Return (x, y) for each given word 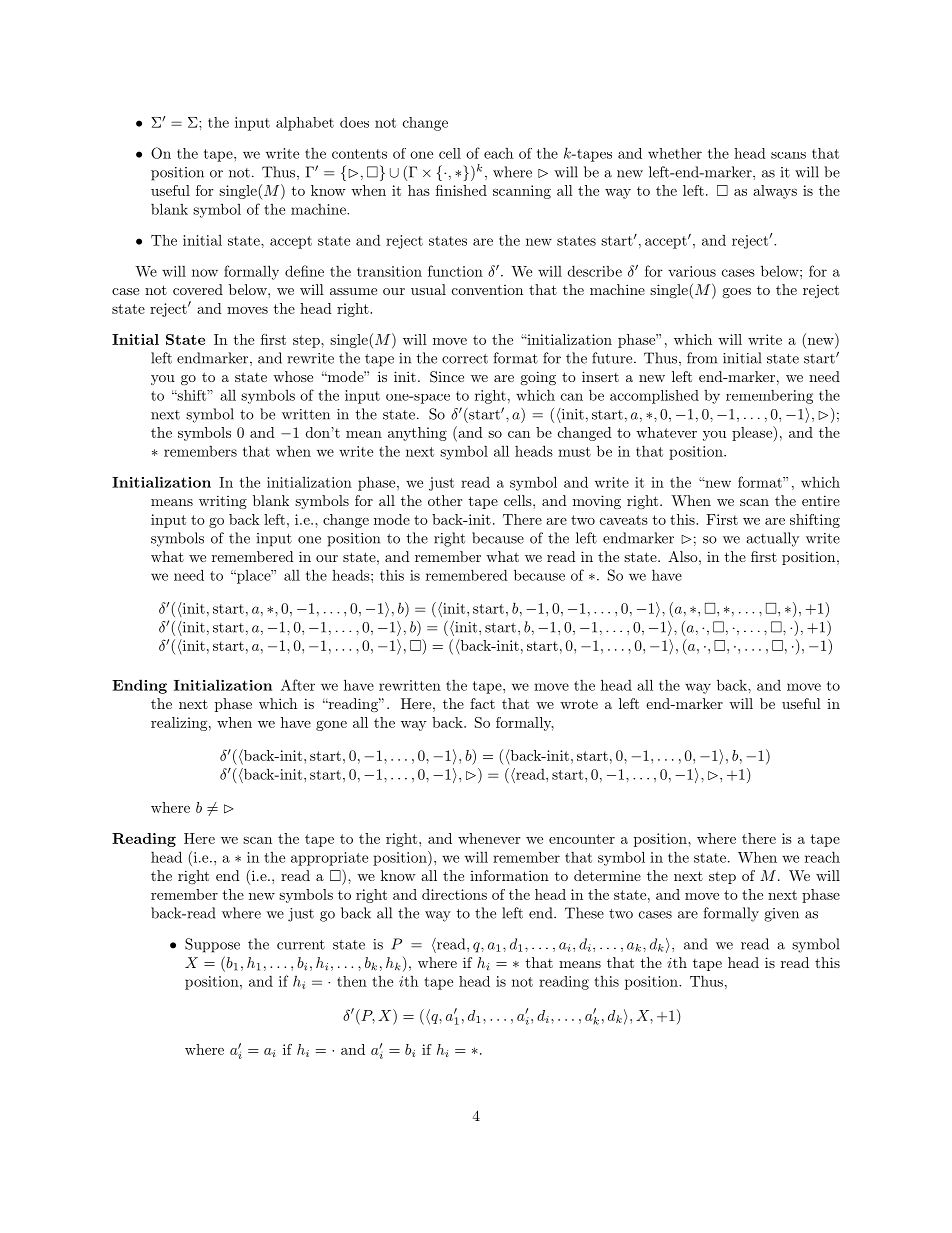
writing (223, 502)
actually (772, 539)
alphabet (305, 124)
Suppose (212, 945)
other (445, 500)
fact (482, 703)
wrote (579, 704)
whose (293, 376)
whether (675, 153)
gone (331, 725)
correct (465, 359)
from (702, 358)
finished (461, 190)
